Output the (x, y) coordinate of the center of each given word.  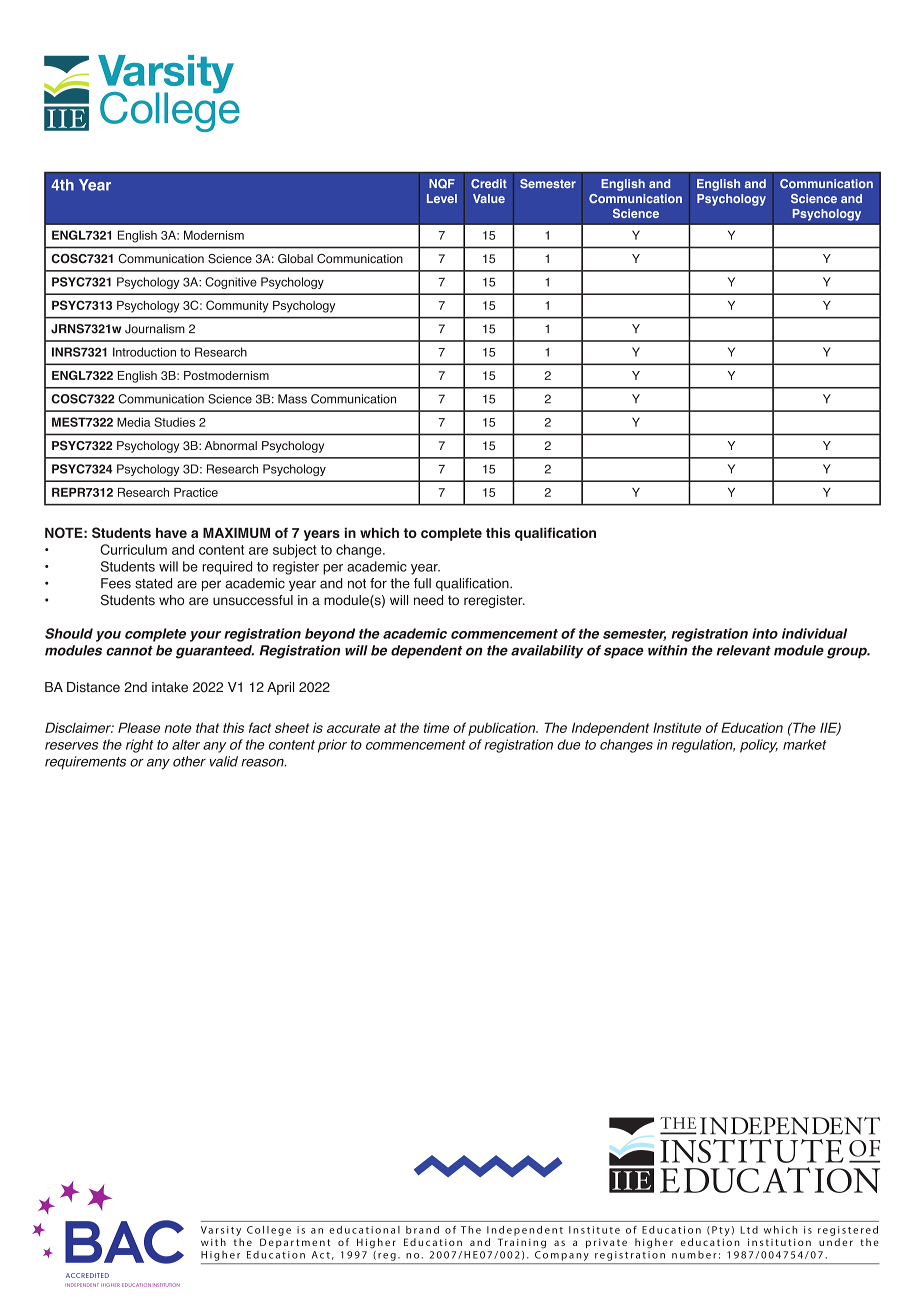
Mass (292, 399)
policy (759, 746)
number (694, 1255)
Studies (174, 422)
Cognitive (231, 283)
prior (332, 746)
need (428, 600)
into (765, 633)
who (171, 600)
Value (489, 198)
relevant (744, 650)
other (189, 761)
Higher (220, 1256)
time (436, 728)
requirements (85, 762)
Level (442, 198)
